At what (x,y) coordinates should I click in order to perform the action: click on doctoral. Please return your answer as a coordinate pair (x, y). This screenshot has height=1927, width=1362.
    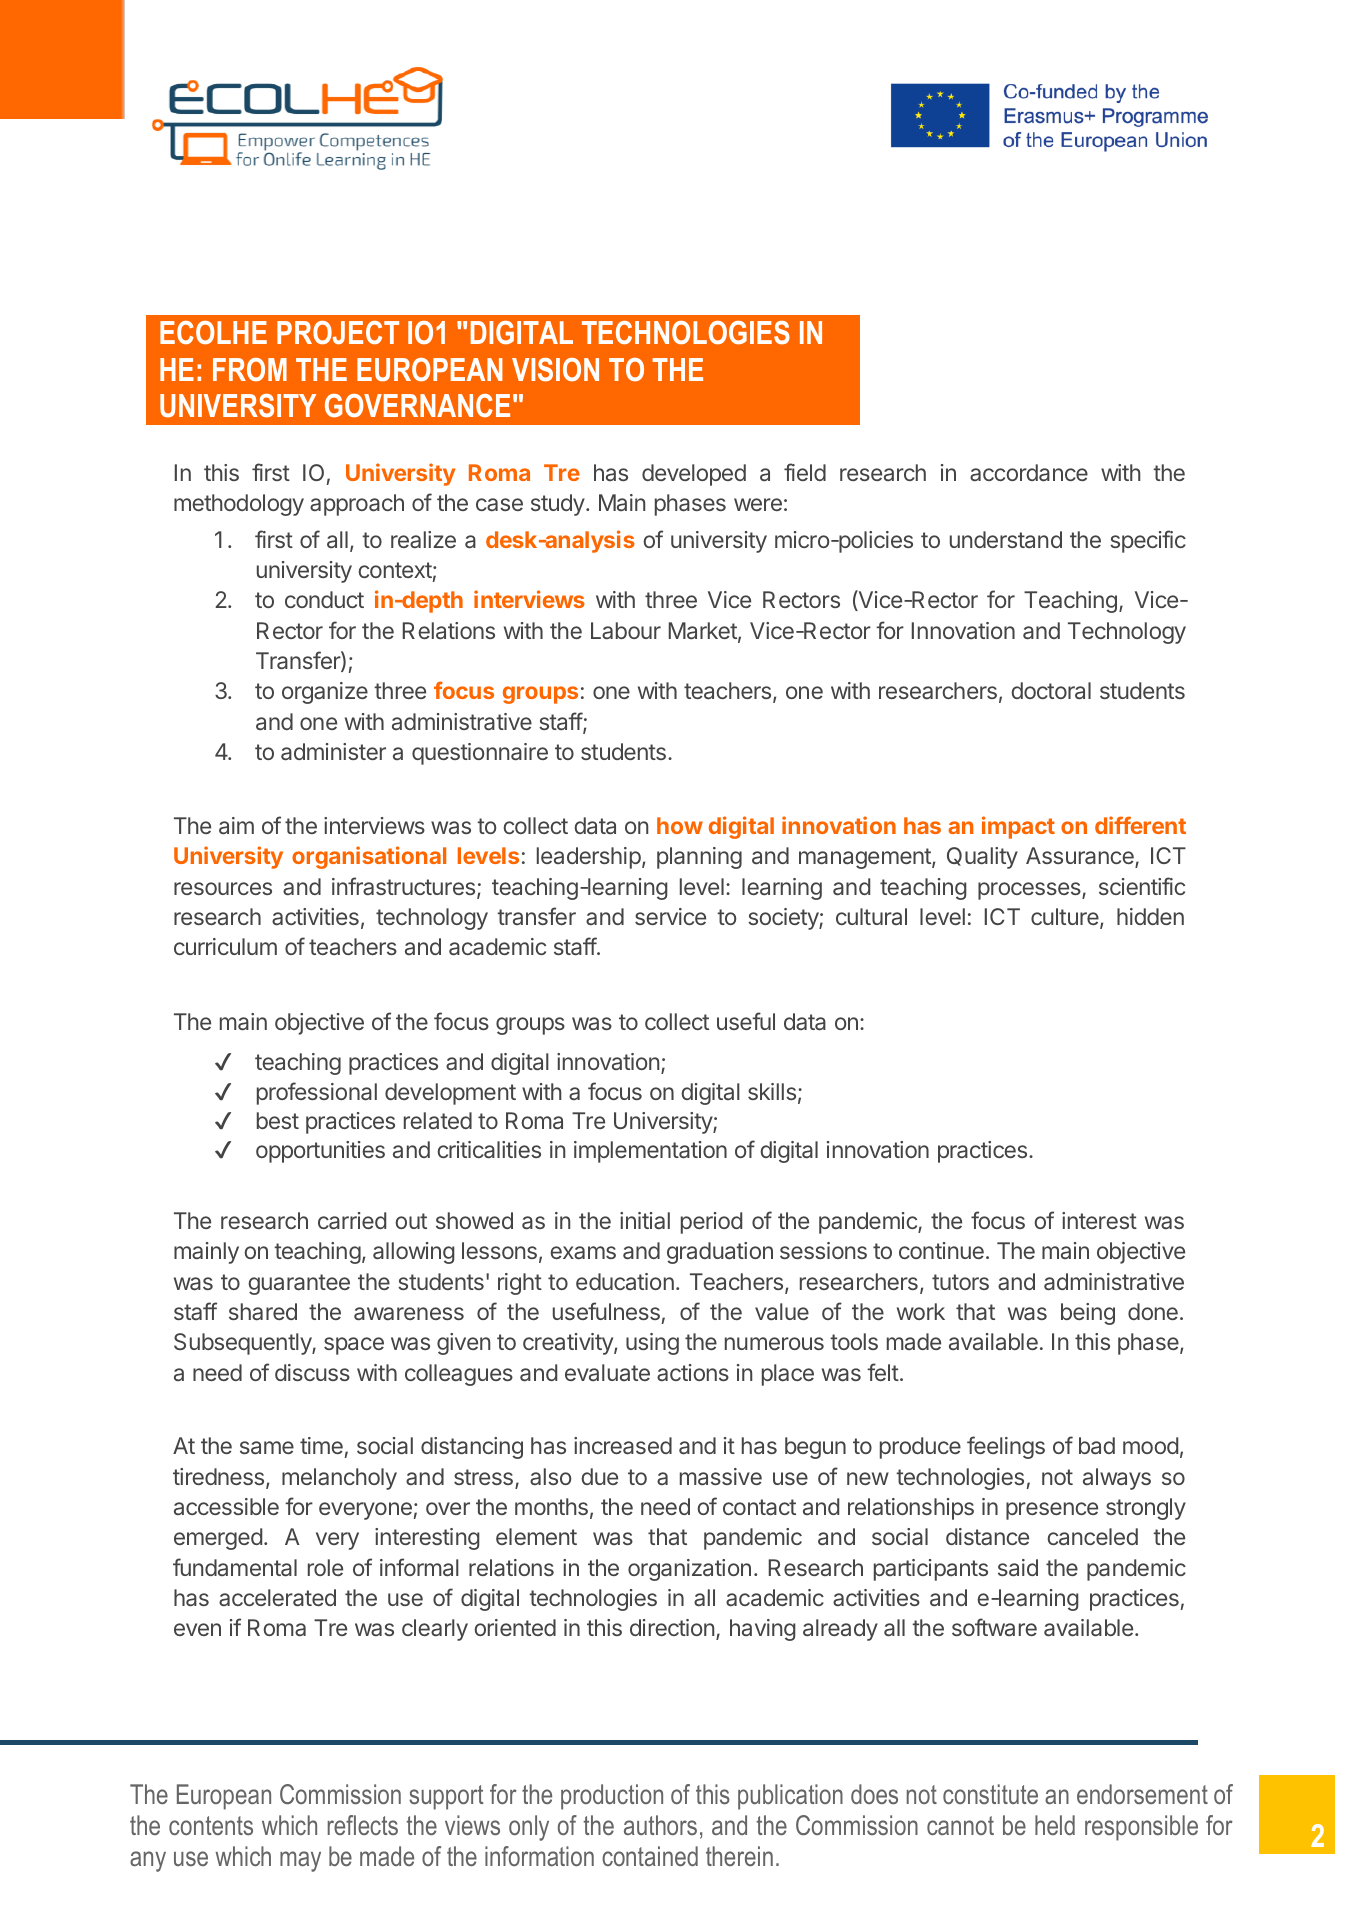
    Looking at the image, I should click on (1051, 690).
